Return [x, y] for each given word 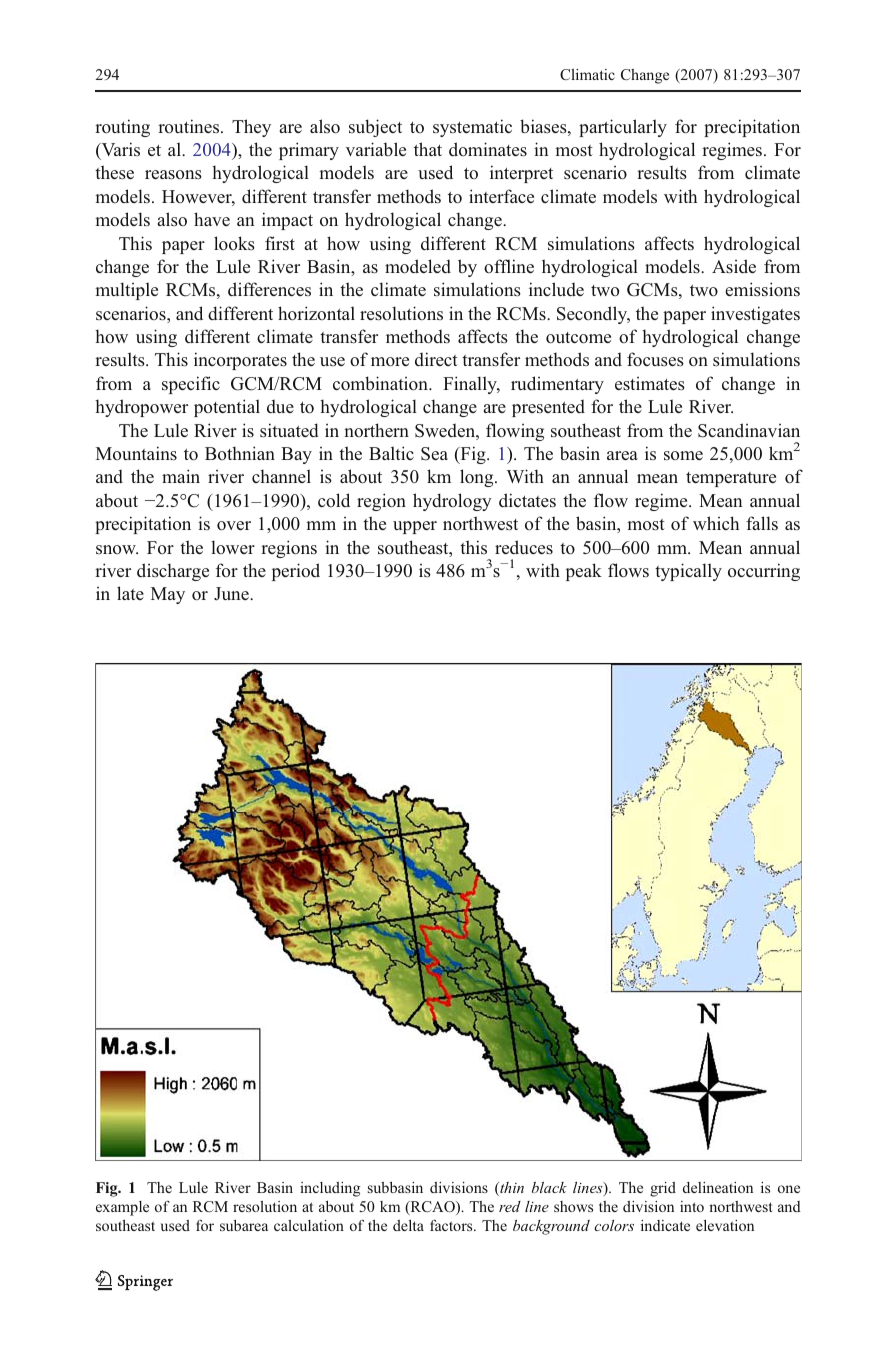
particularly [623, 128]
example [122, 1208]
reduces [524, 547]
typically [688, 572]
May [168, 595]
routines [190, 126]
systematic [472, 128]
